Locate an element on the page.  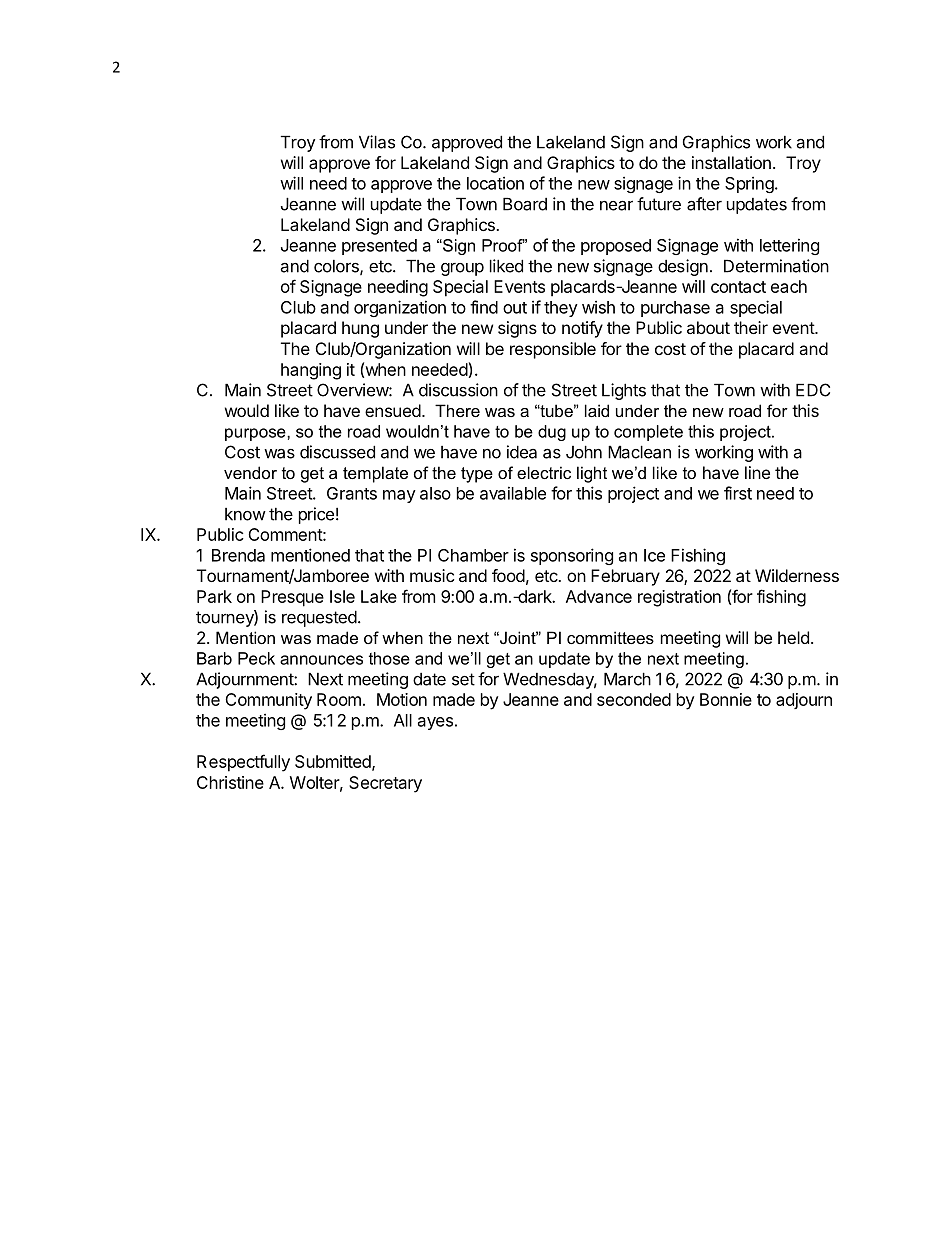
location is located at coordinates (495, 183).
